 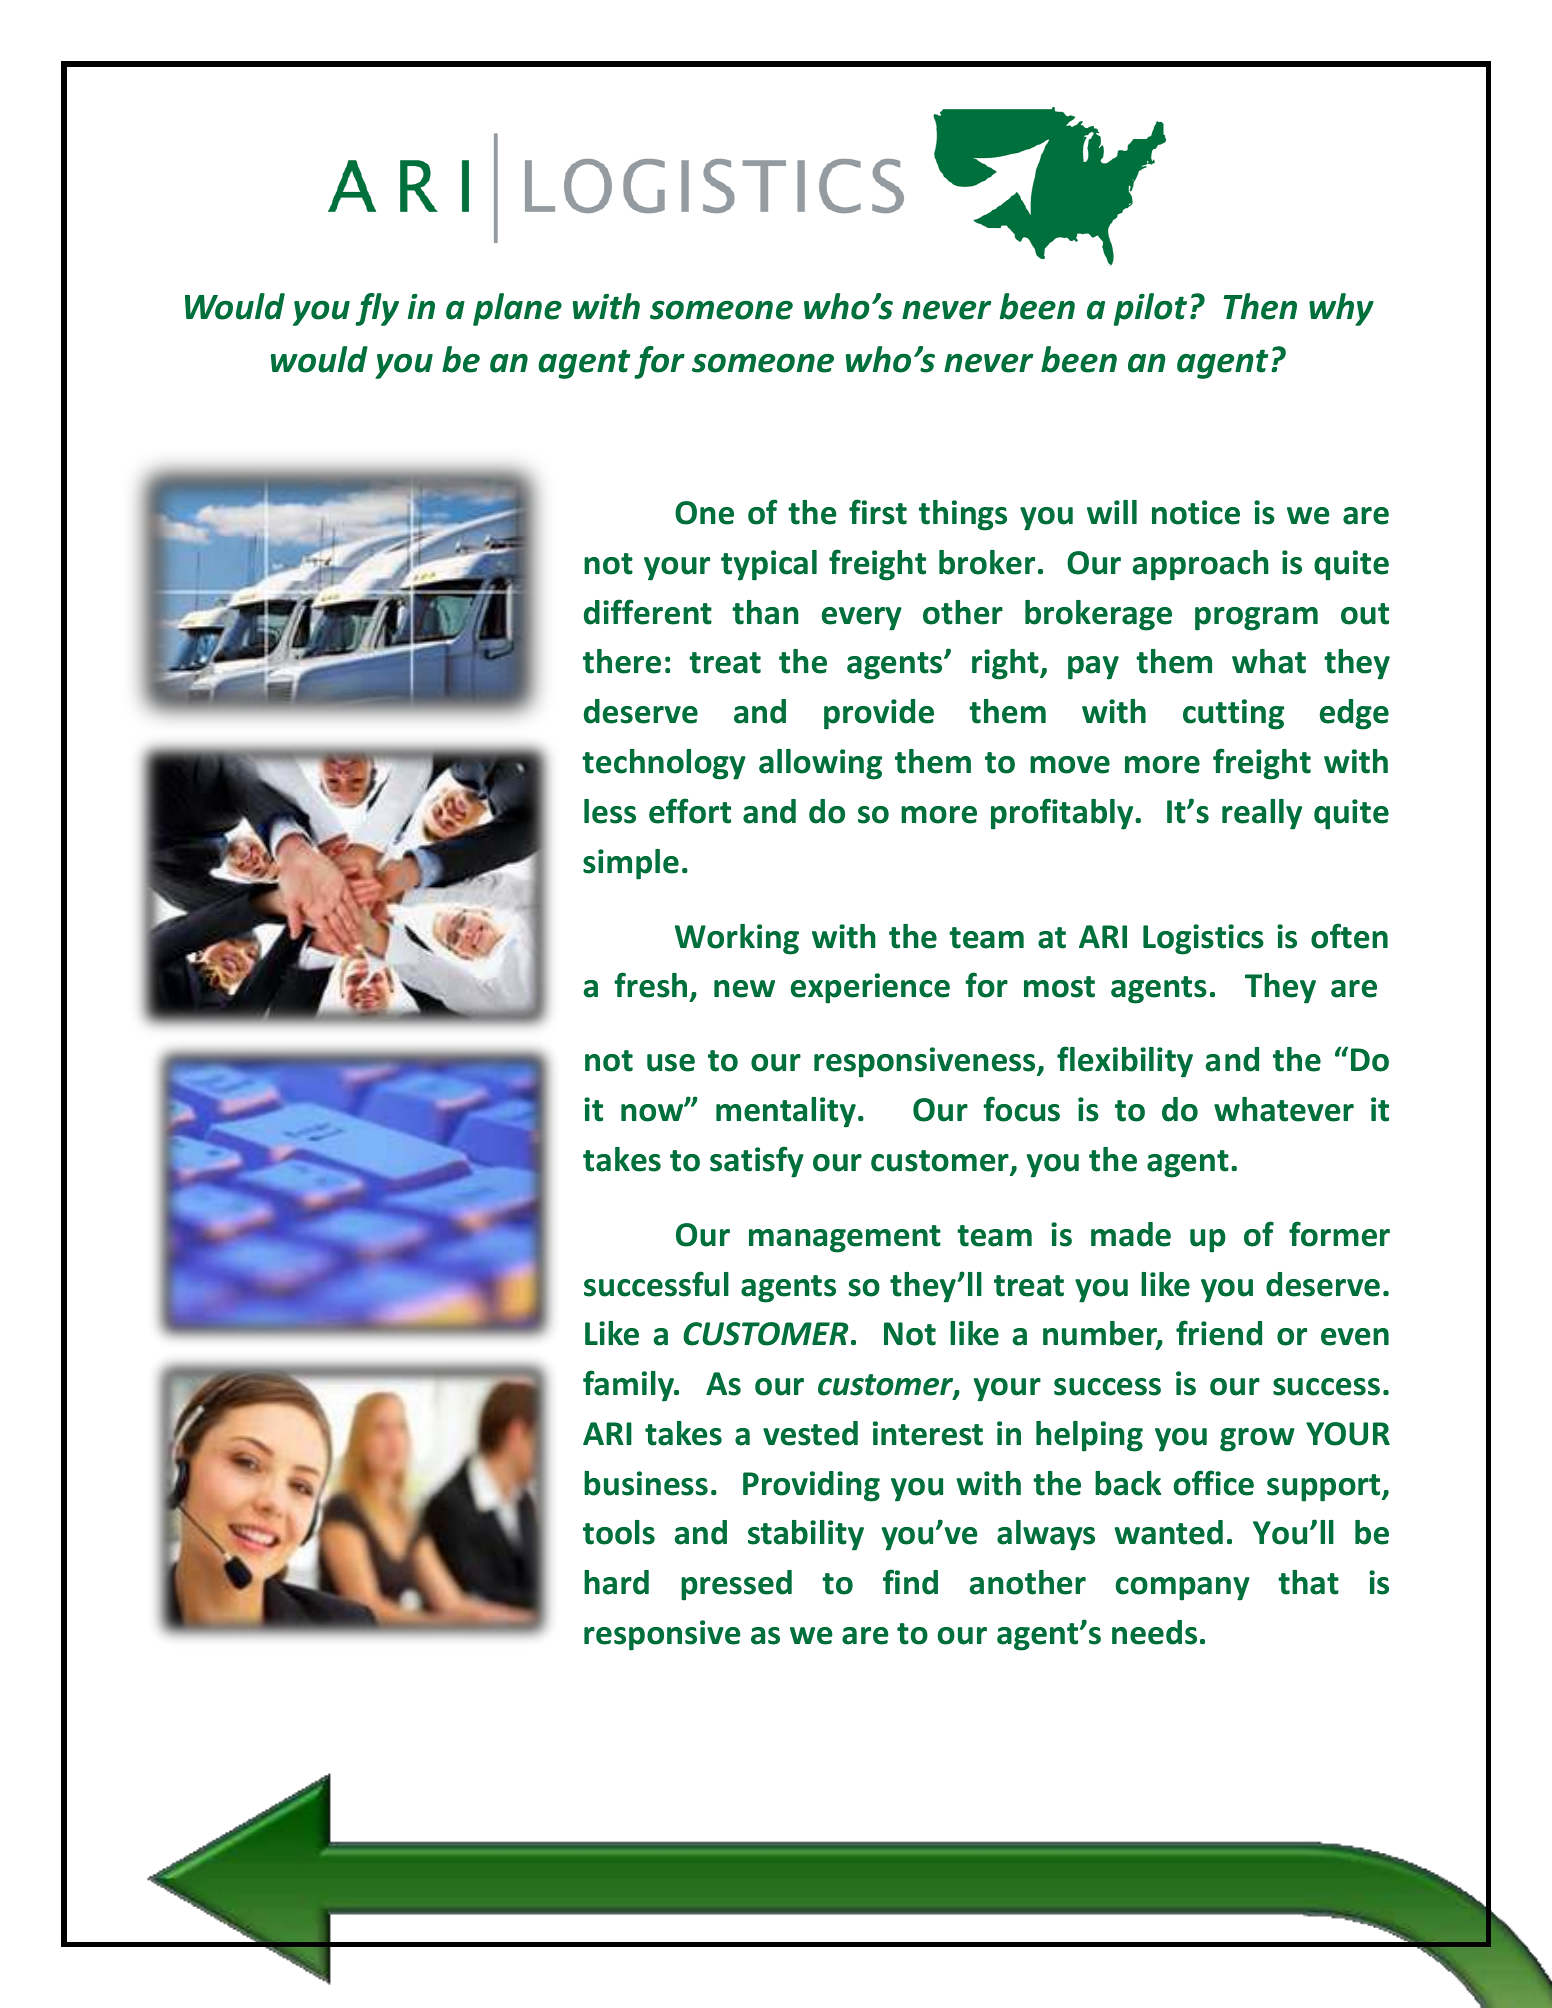 I want to click on less, so click(x=610, y=811).
